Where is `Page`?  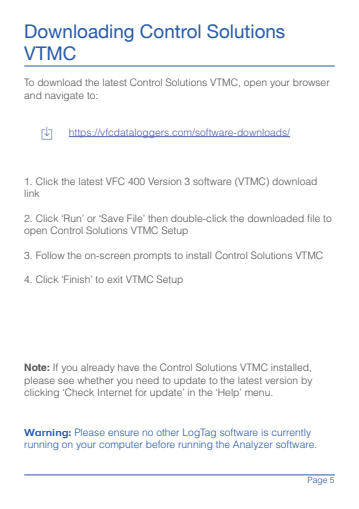
Page is located at coordinates (317, 480).
